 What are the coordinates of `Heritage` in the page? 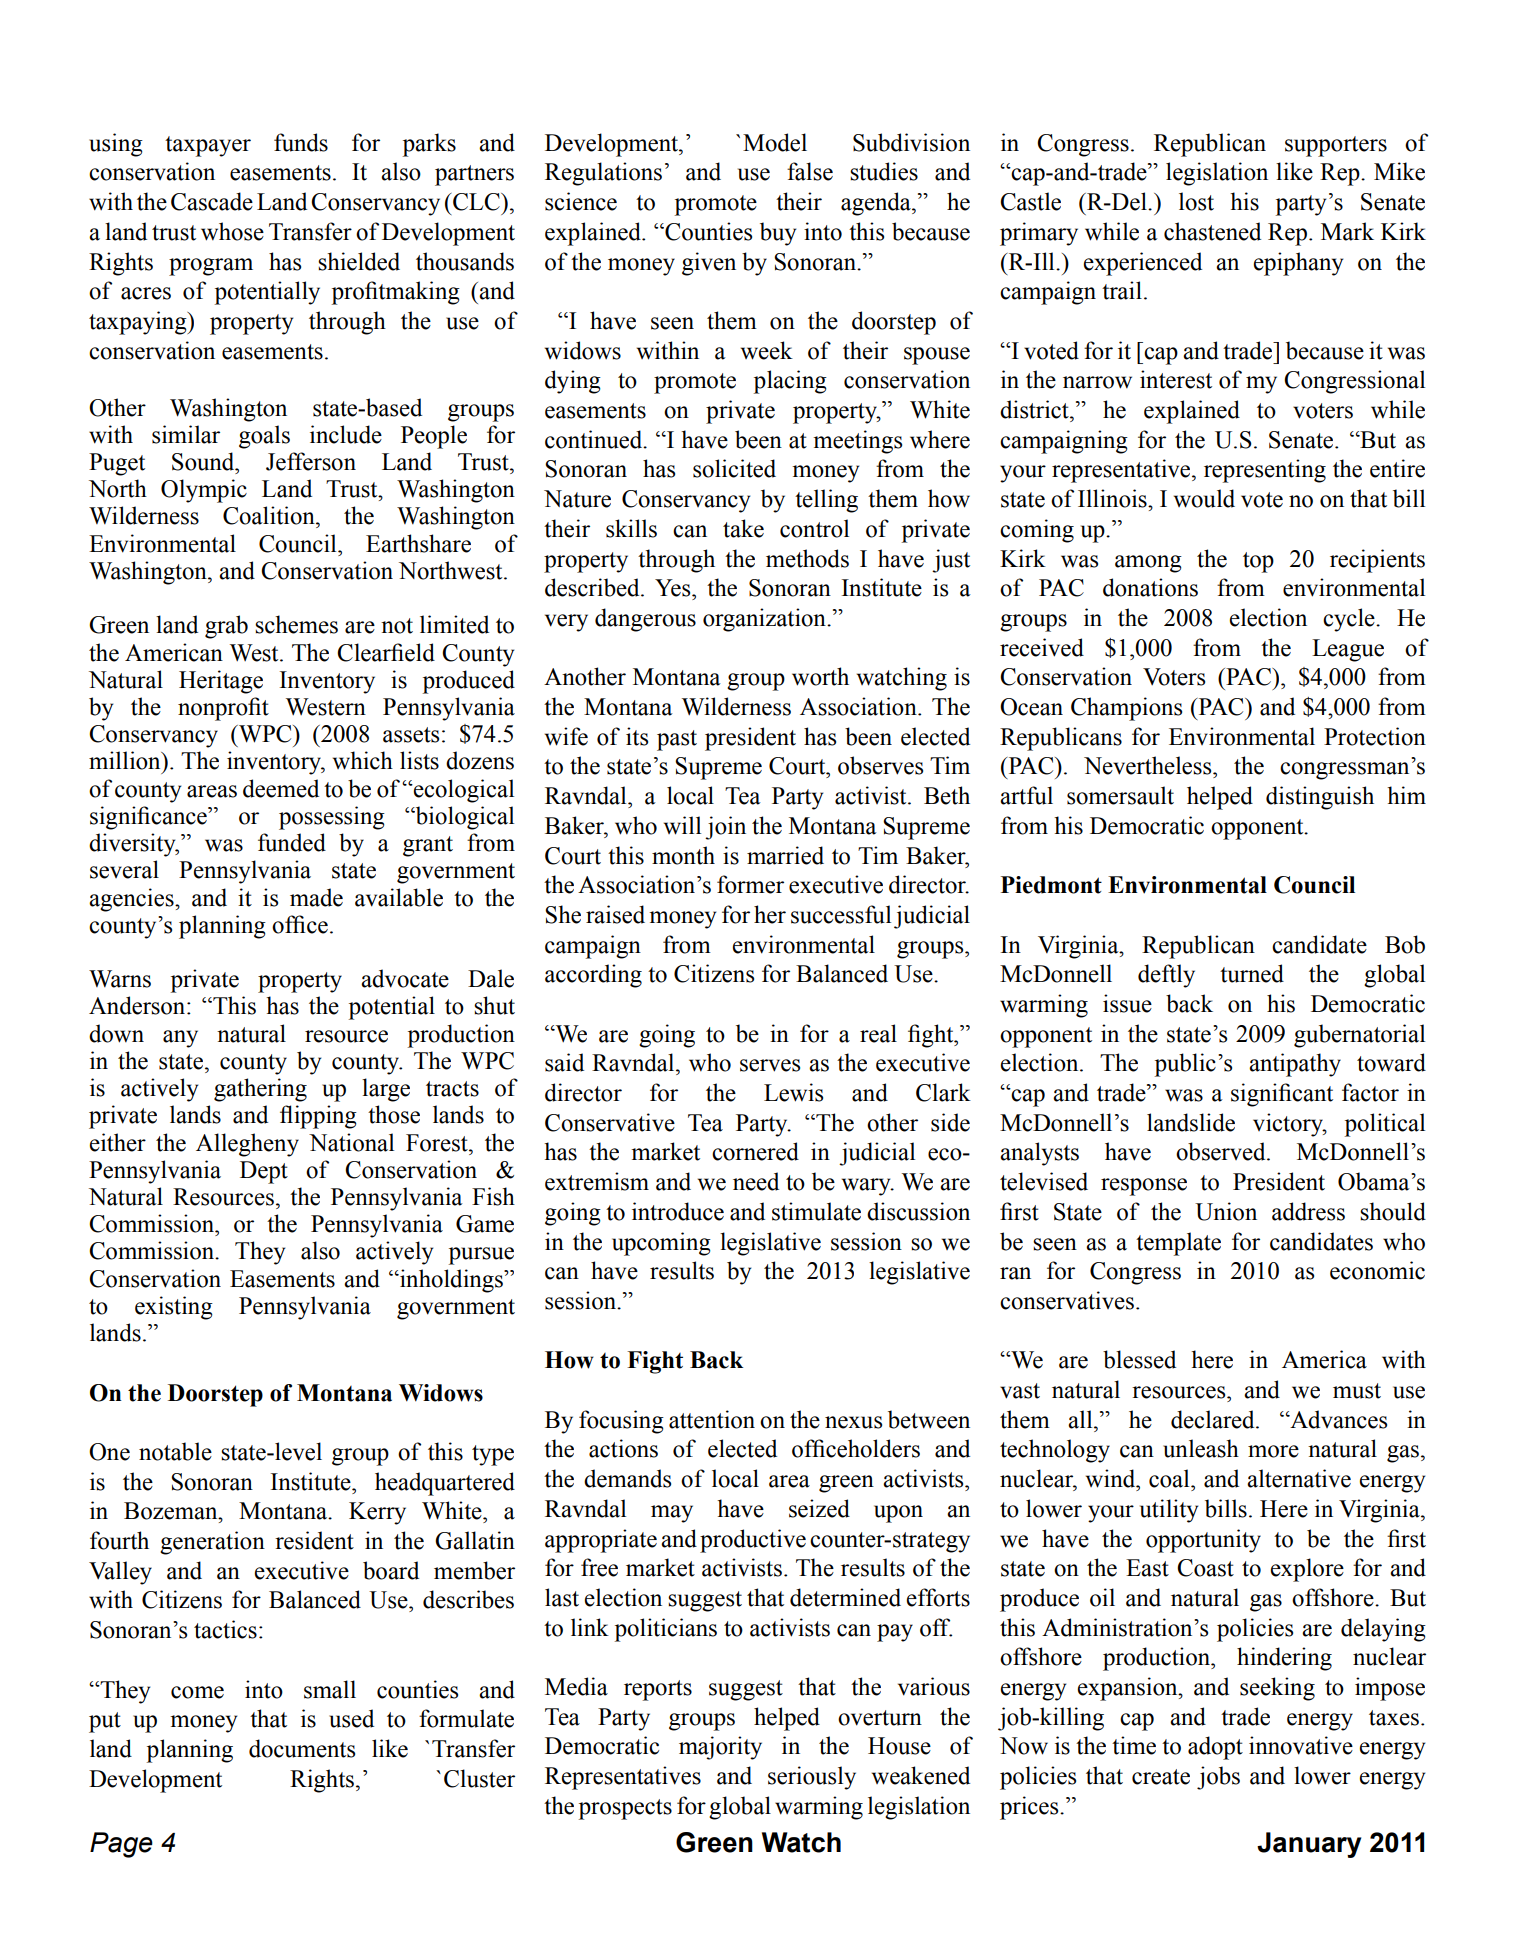 It's located at (221, 682).
